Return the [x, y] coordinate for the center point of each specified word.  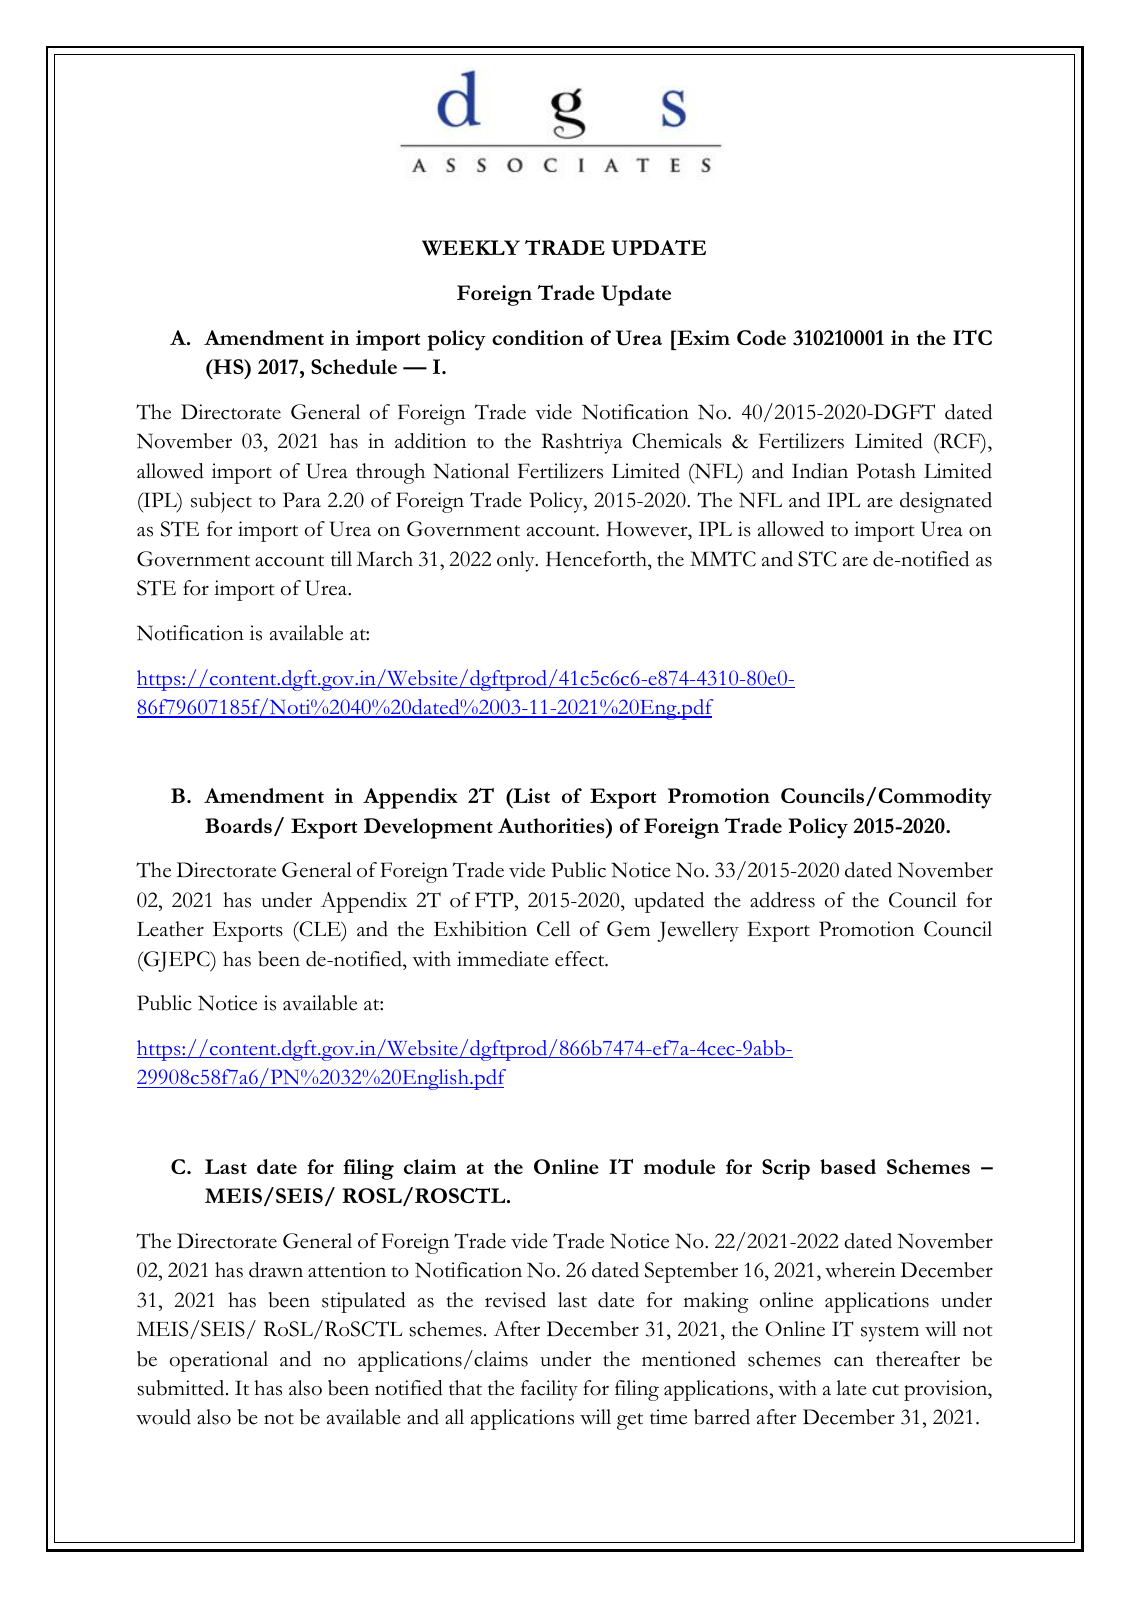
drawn [276, 1270]
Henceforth [597, 559]
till [341, 559]
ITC [972, 337]
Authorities [552, 825]
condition [538, 337]
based [848, 1166]
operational [219, 1361]
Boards [238, 825]
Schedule [354, 366]
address [782, 900]
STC [817, 559]
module [679, 1166]
